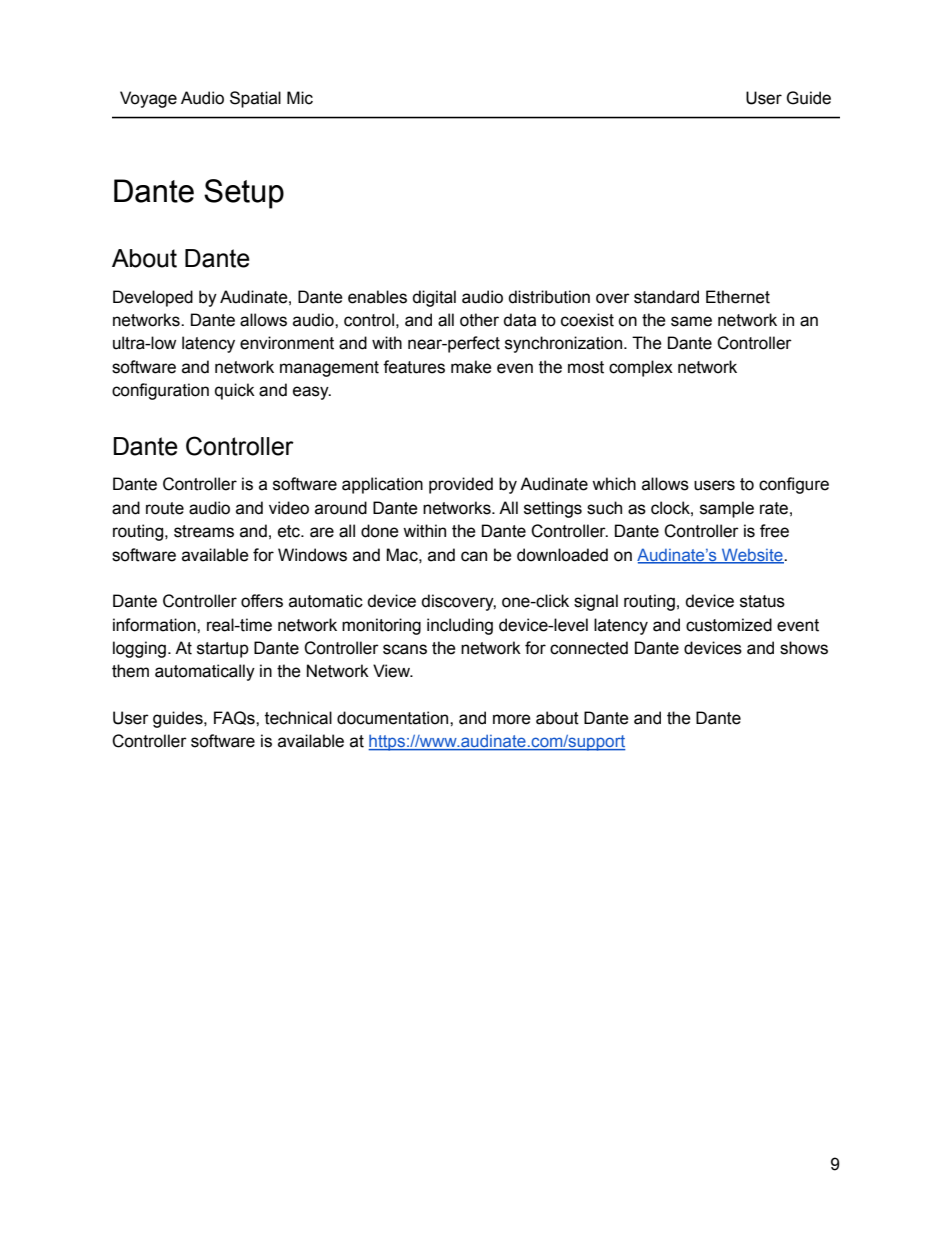  What do you see at coordinates (738, 297) in the screenshot?
I see `Ethernet` at bounding box center [738, 297].
